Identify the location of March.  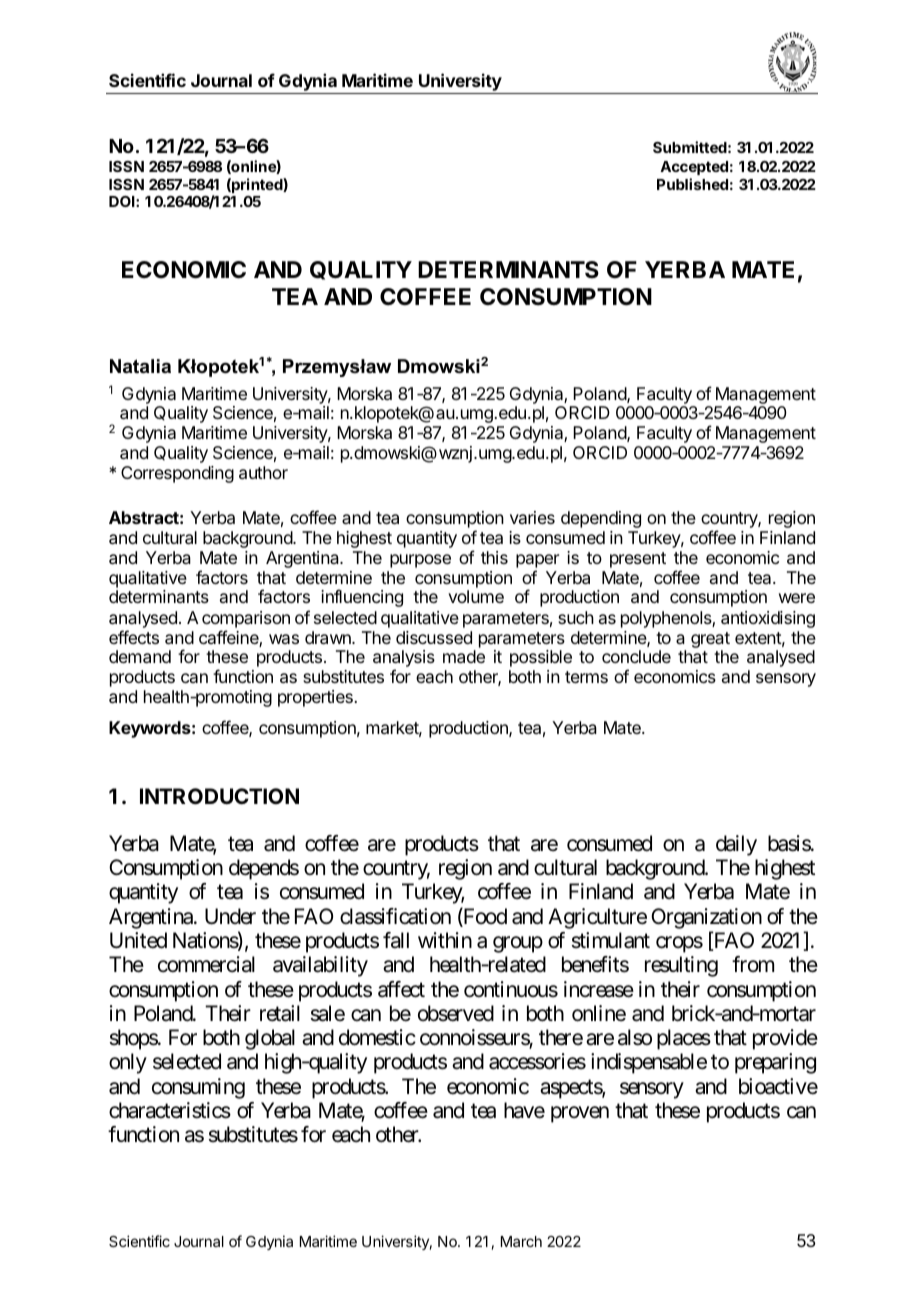
(521, 1241).
